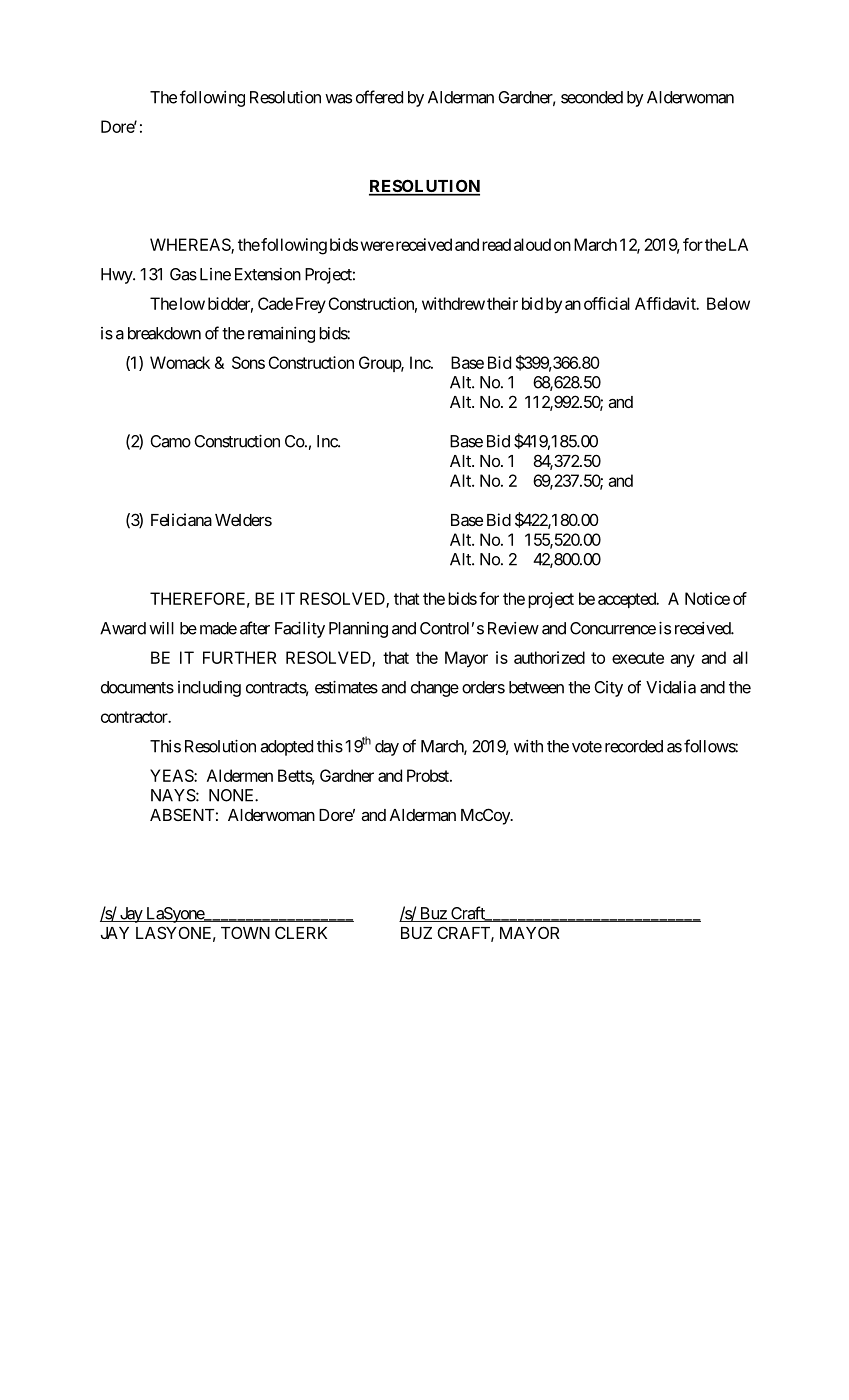 This screenshot has height=1400, width=849. What do you see at coordinates (281, 335) in the screenshot?
I see `remaining` at bounding box center [281, 335].
